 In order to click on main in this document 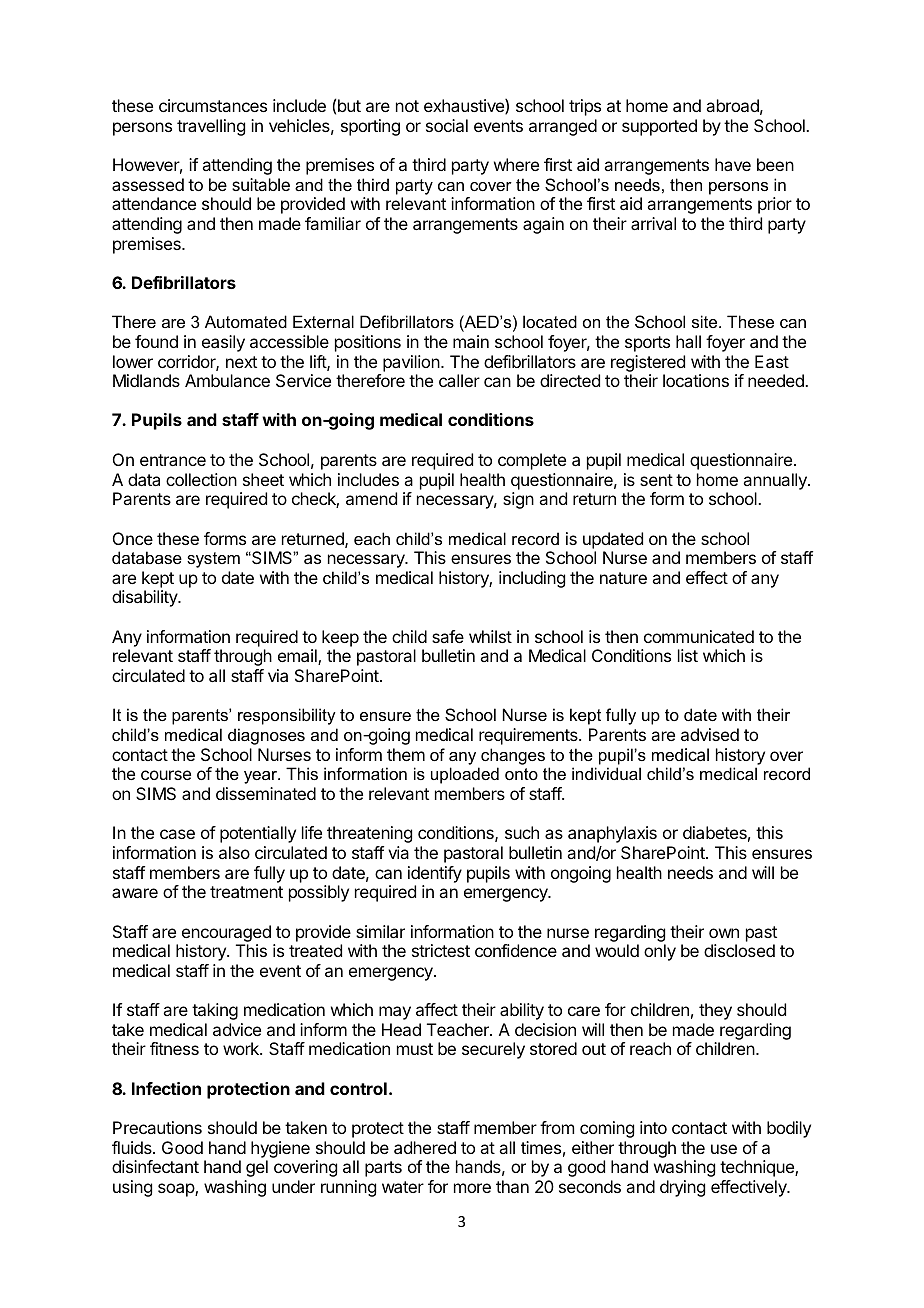, I will do `click(471, 341)`.
